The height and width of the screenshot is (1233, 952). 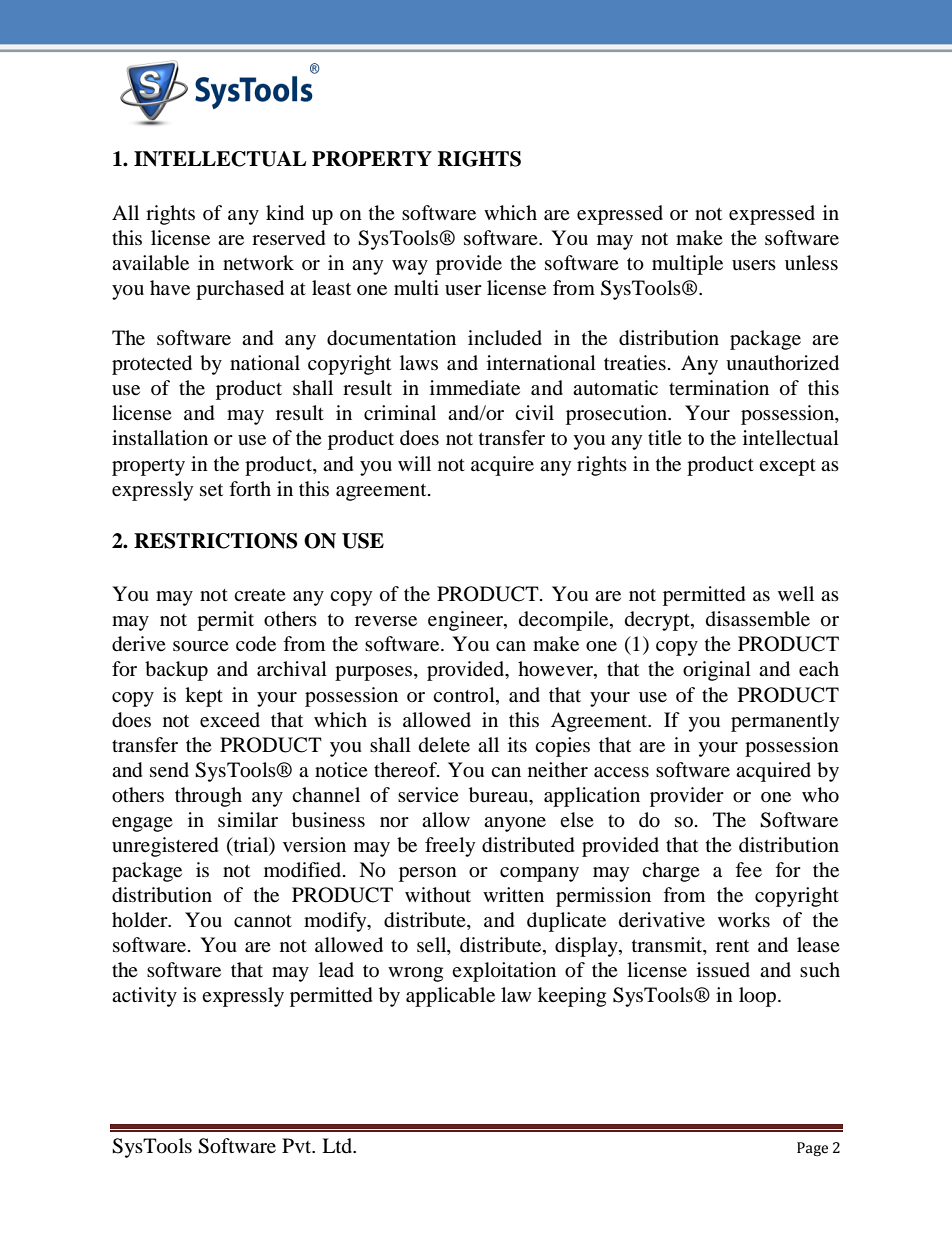 What do you see at coordinates (410, 267) in the screenshot?
I see `way` at bounding box center [410, 267].
